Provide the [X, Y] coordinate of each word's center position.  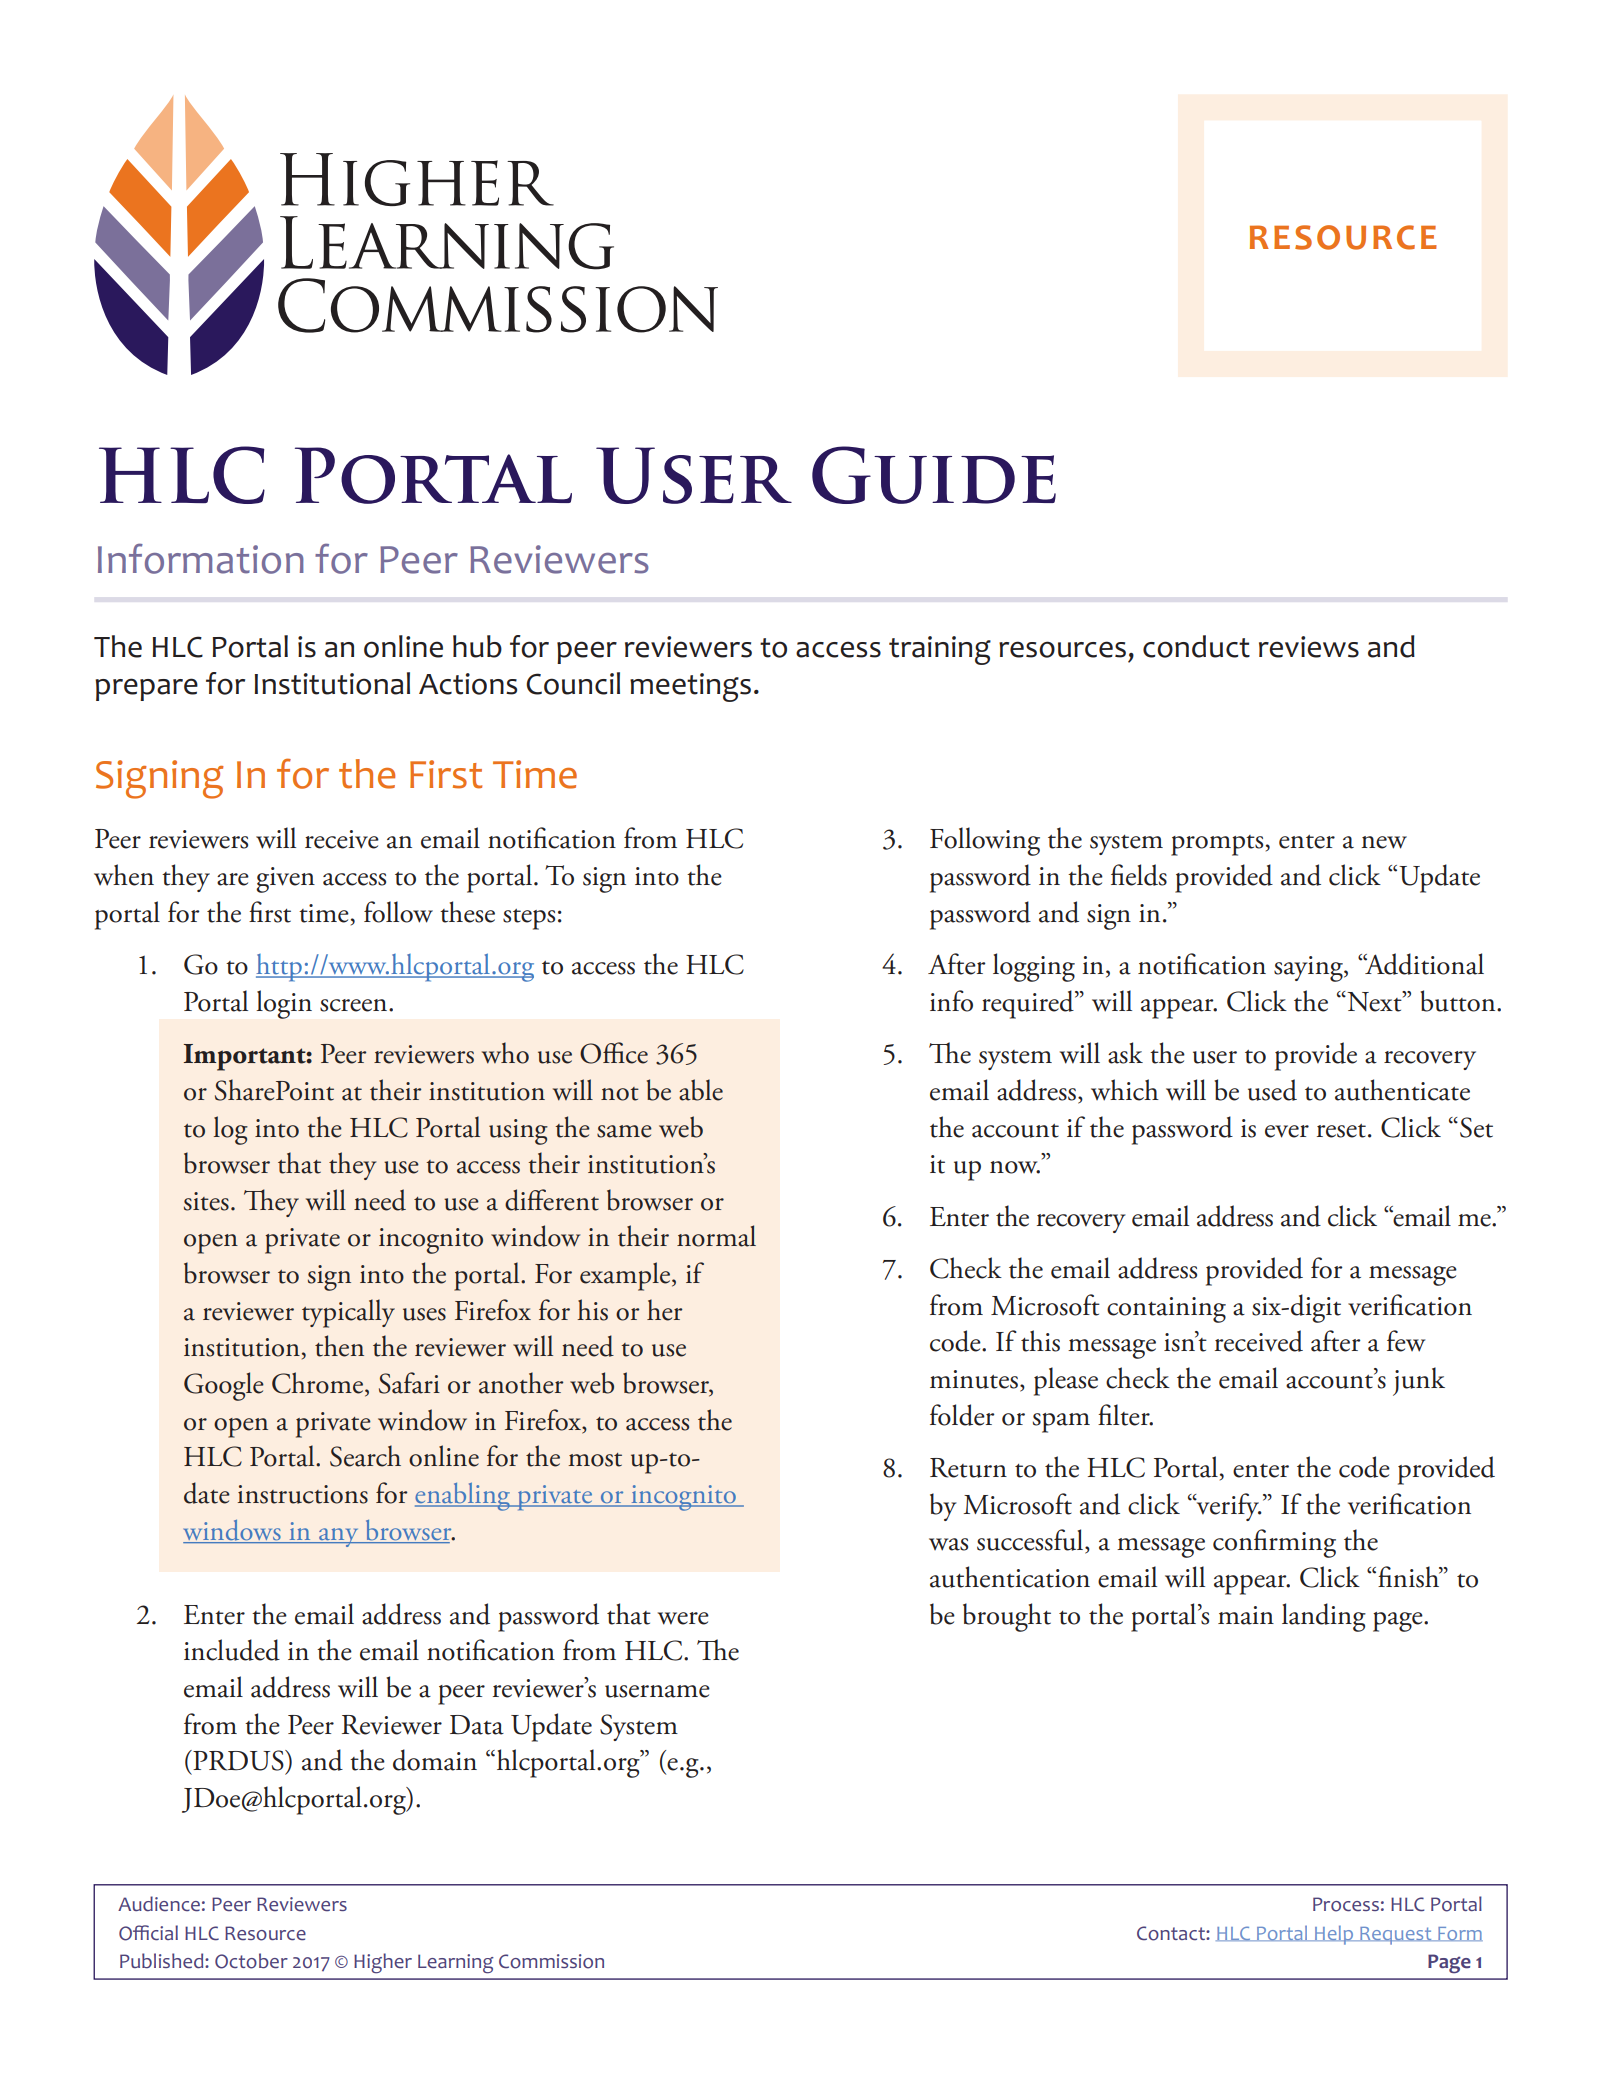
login [284, 1004]
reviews [1309, 647]
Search [365, 1456]
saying [1309, 969]
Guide [934, 475]
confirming [1274, 1543]
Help [1334, 1935]
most [595, 1460]
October [251, 1961]
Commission [551, 1961]
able [701, 1090]
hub [477, 646]
